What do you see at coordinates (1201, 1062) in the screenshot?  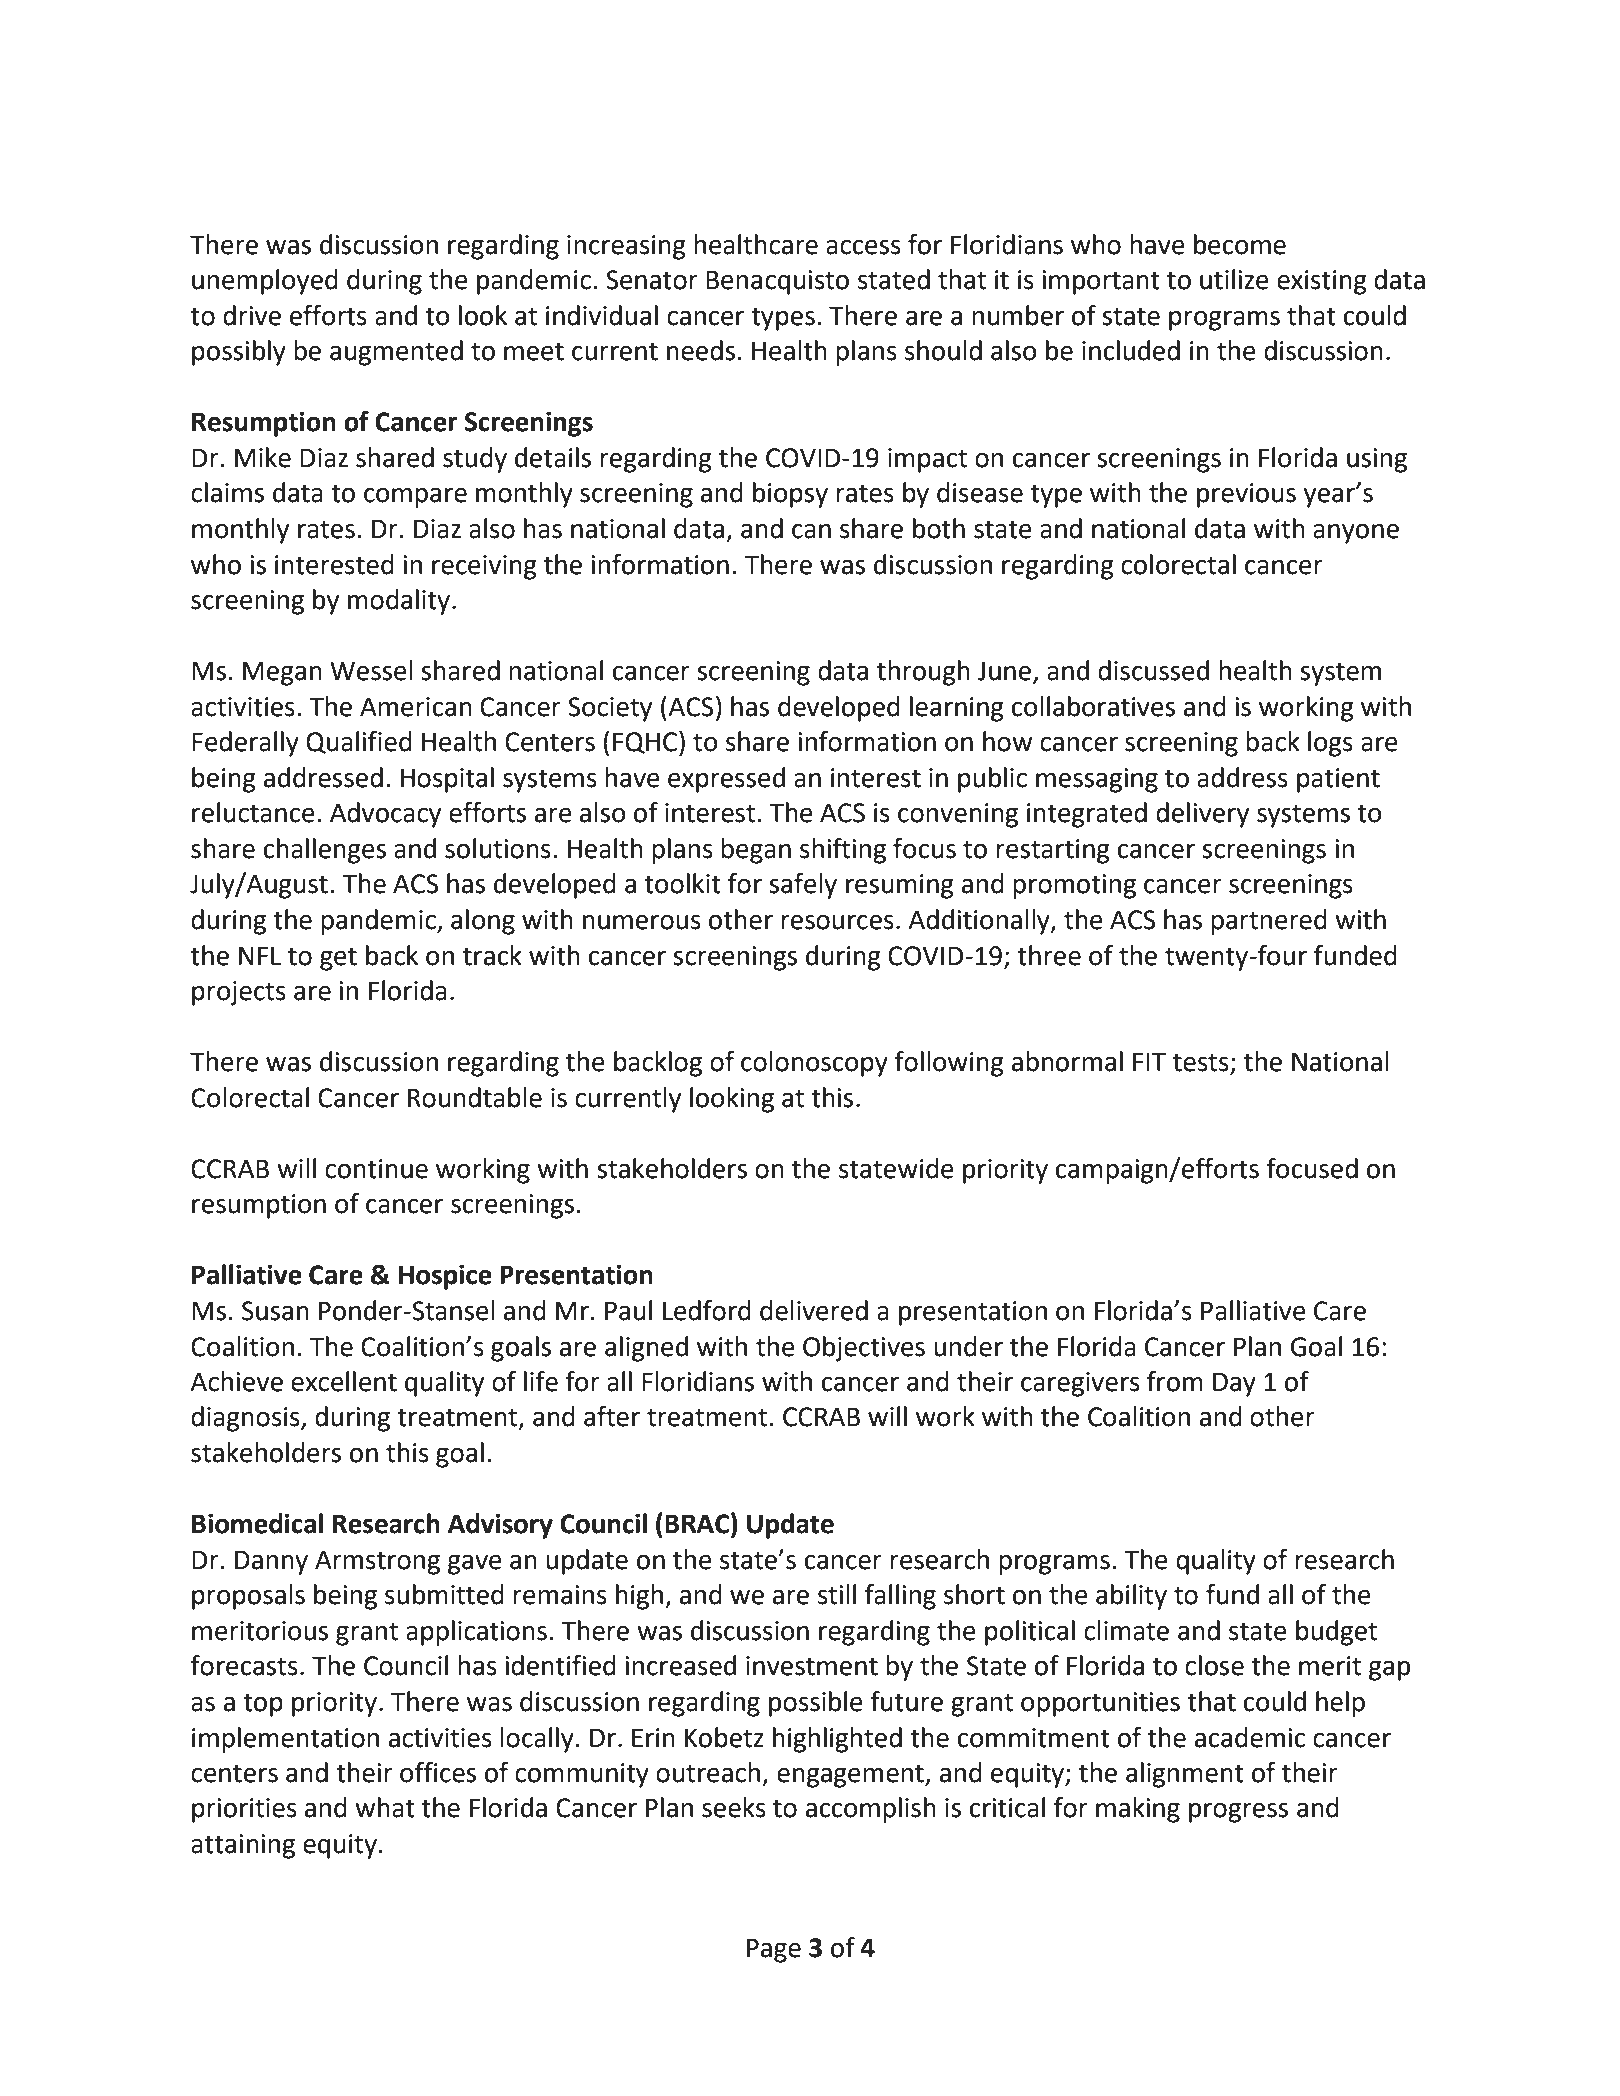 I see `tests` at bounding box center [1201, 1062].
